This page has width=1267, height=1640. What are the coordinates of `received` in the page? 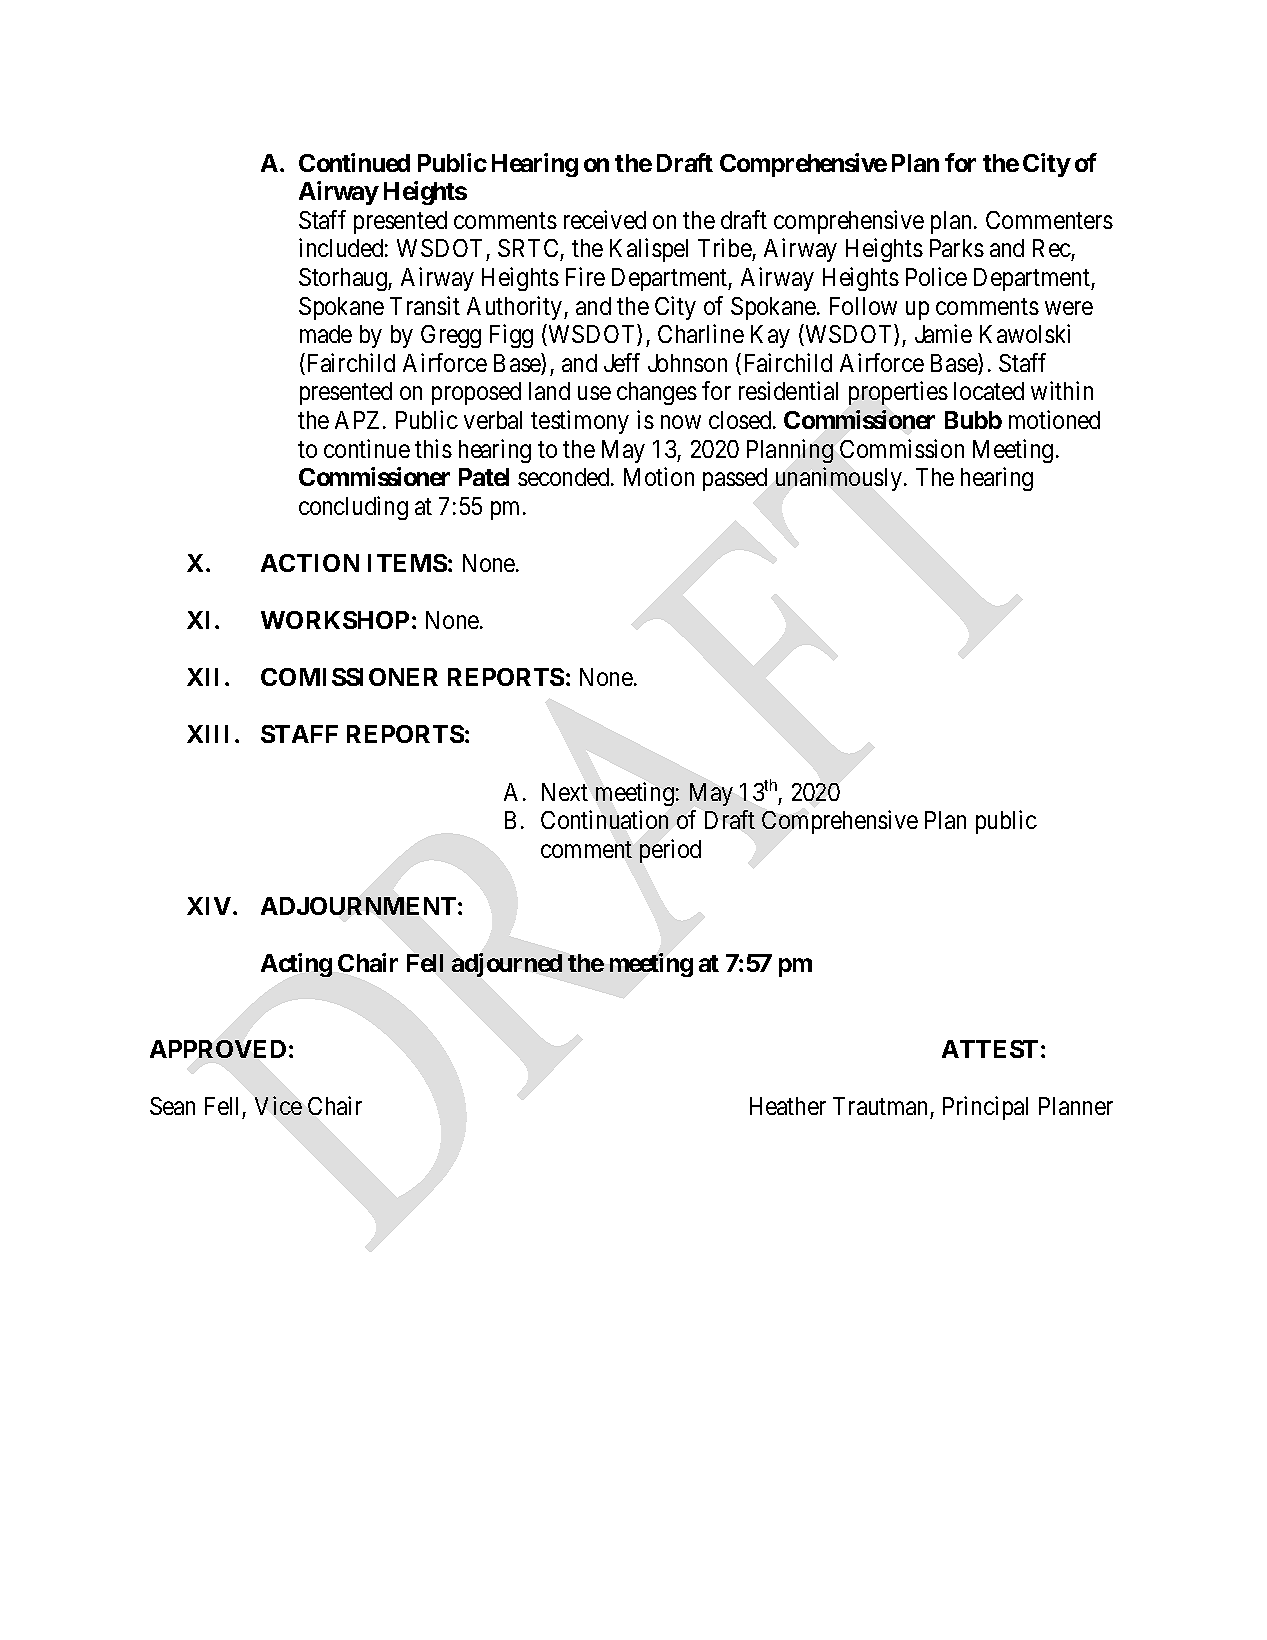 It's located at (605, 219).
